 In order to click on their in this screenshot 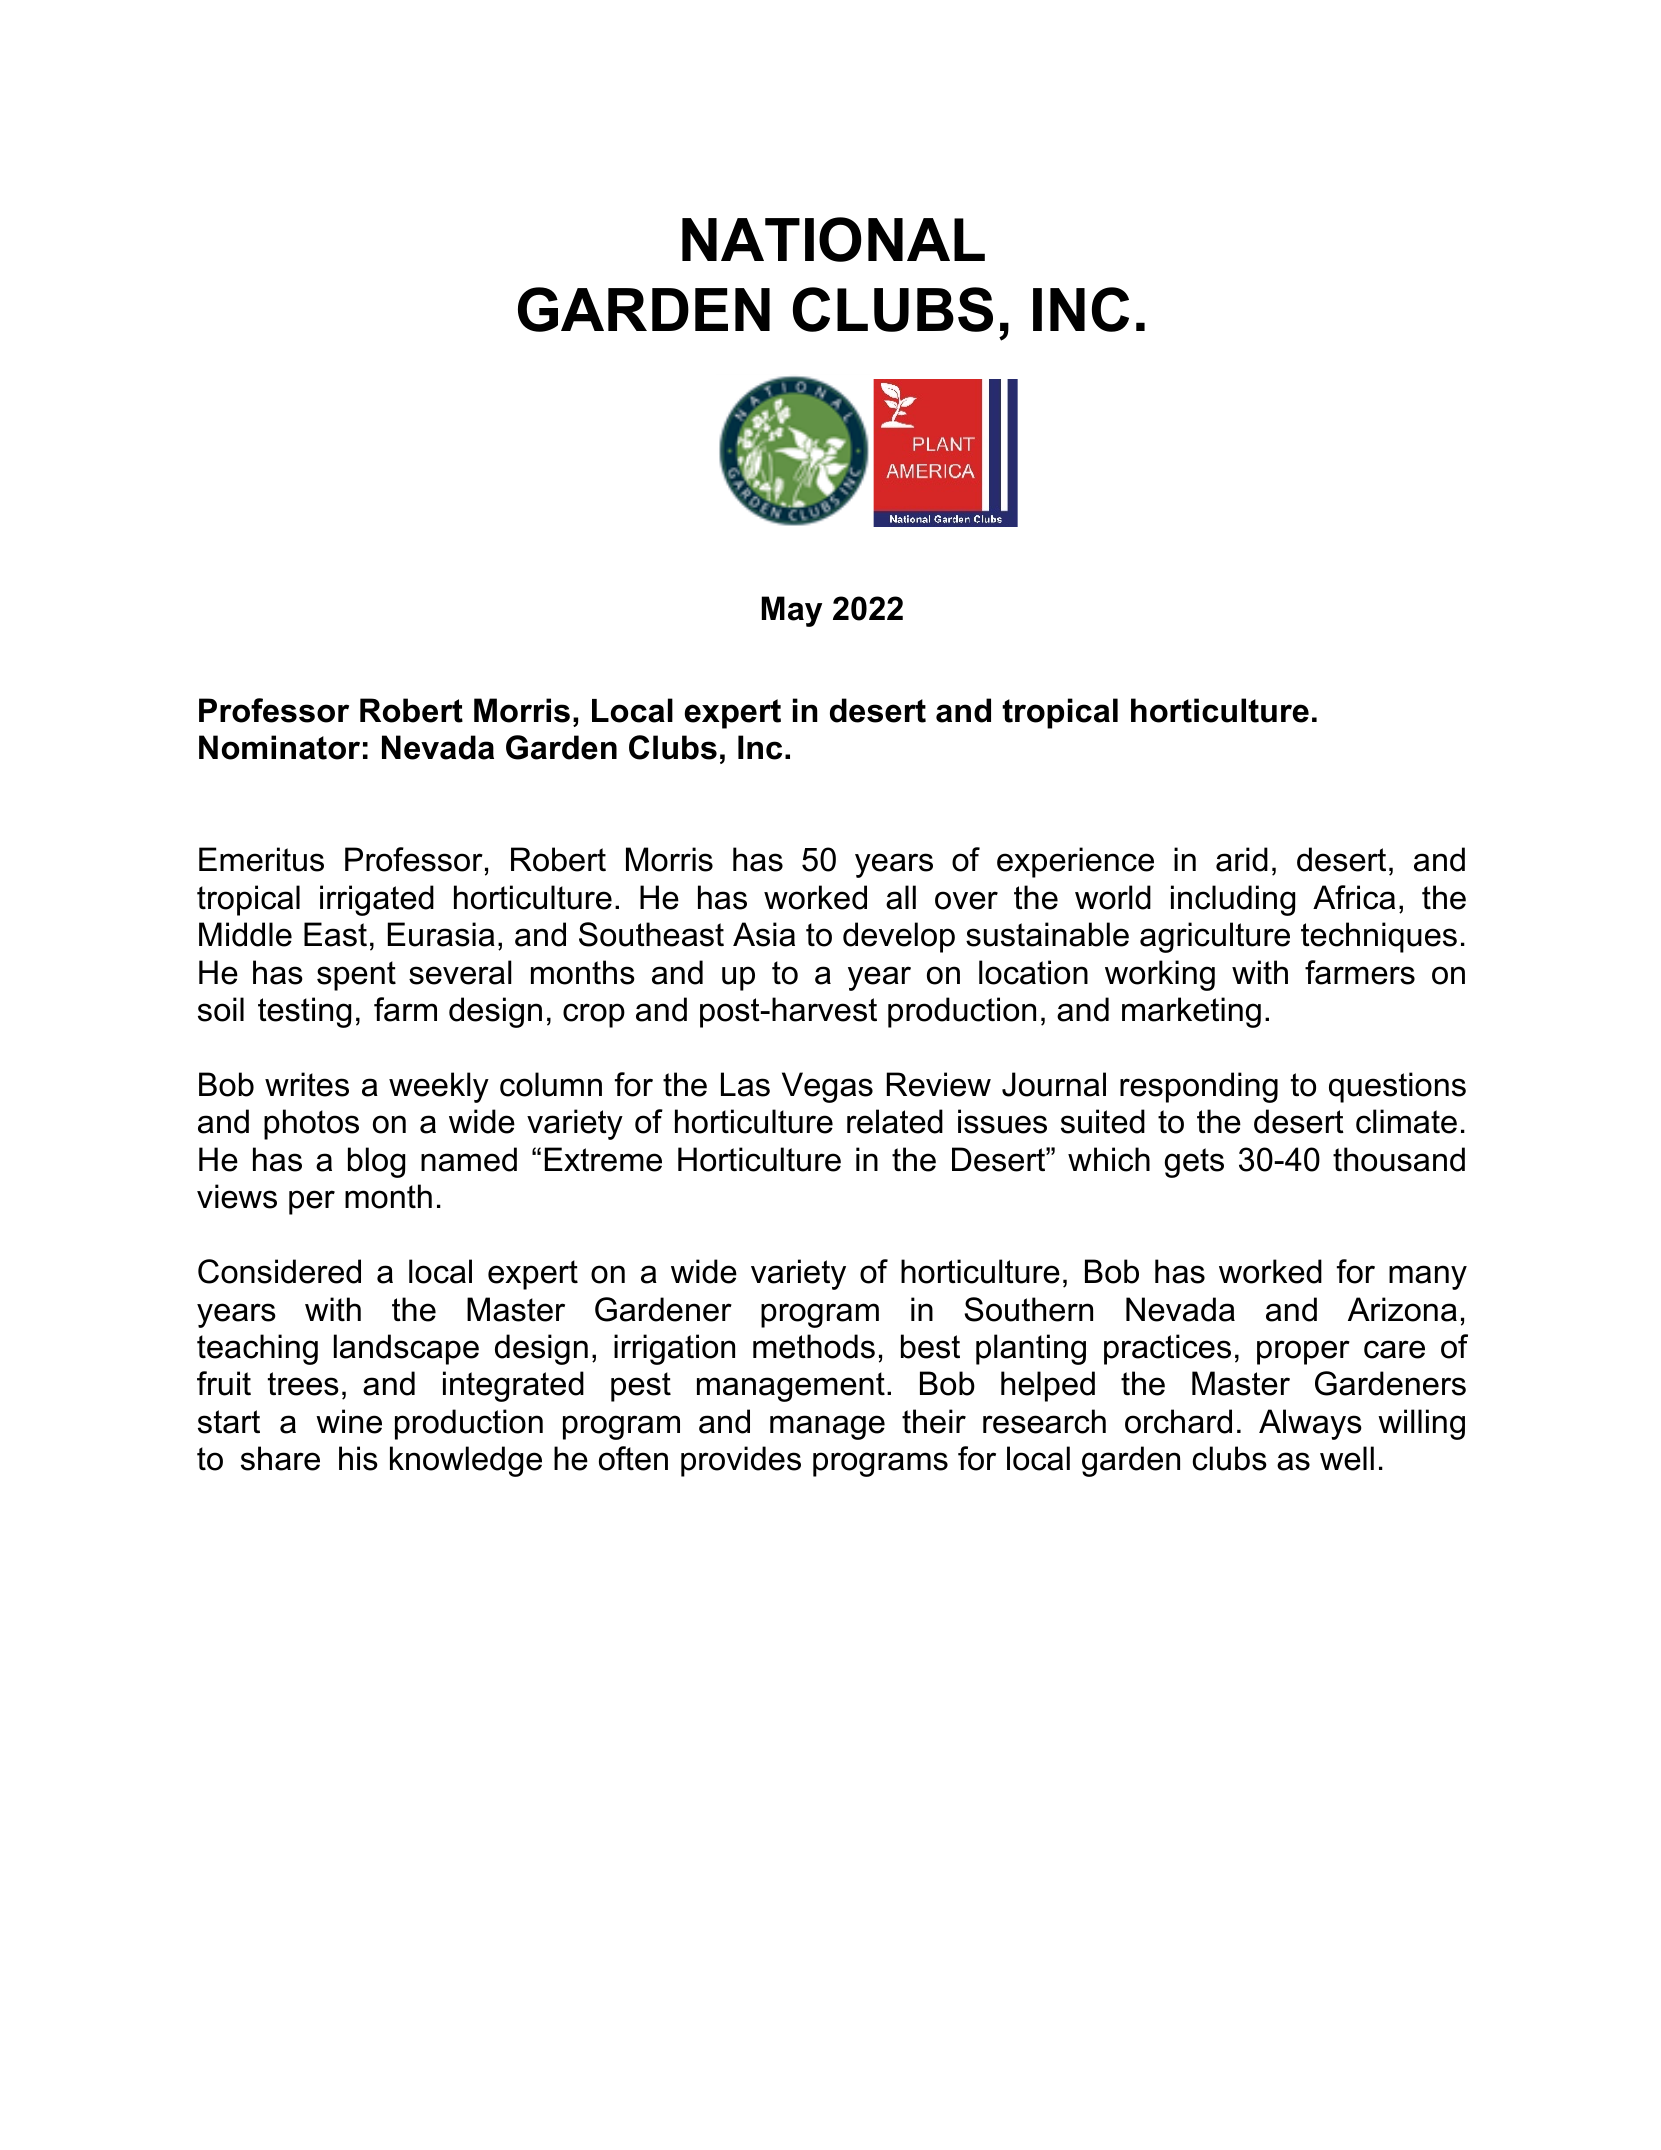, I will do `click(934, 1421)`.
